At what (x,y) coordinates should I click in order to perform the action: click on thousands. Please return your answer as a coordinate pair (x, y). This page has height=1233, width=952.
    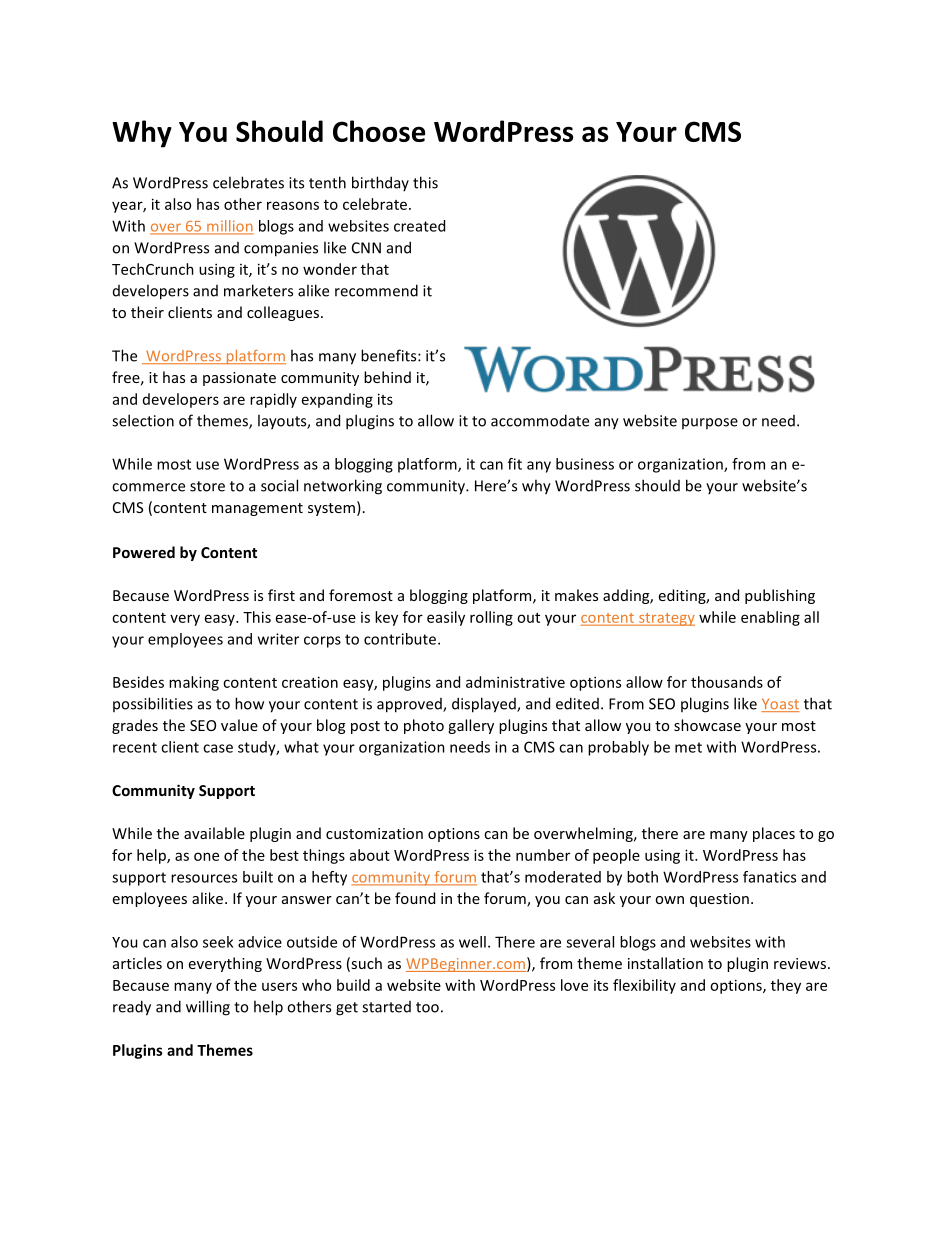
    Looking at the image, I should click on (727, 682).
